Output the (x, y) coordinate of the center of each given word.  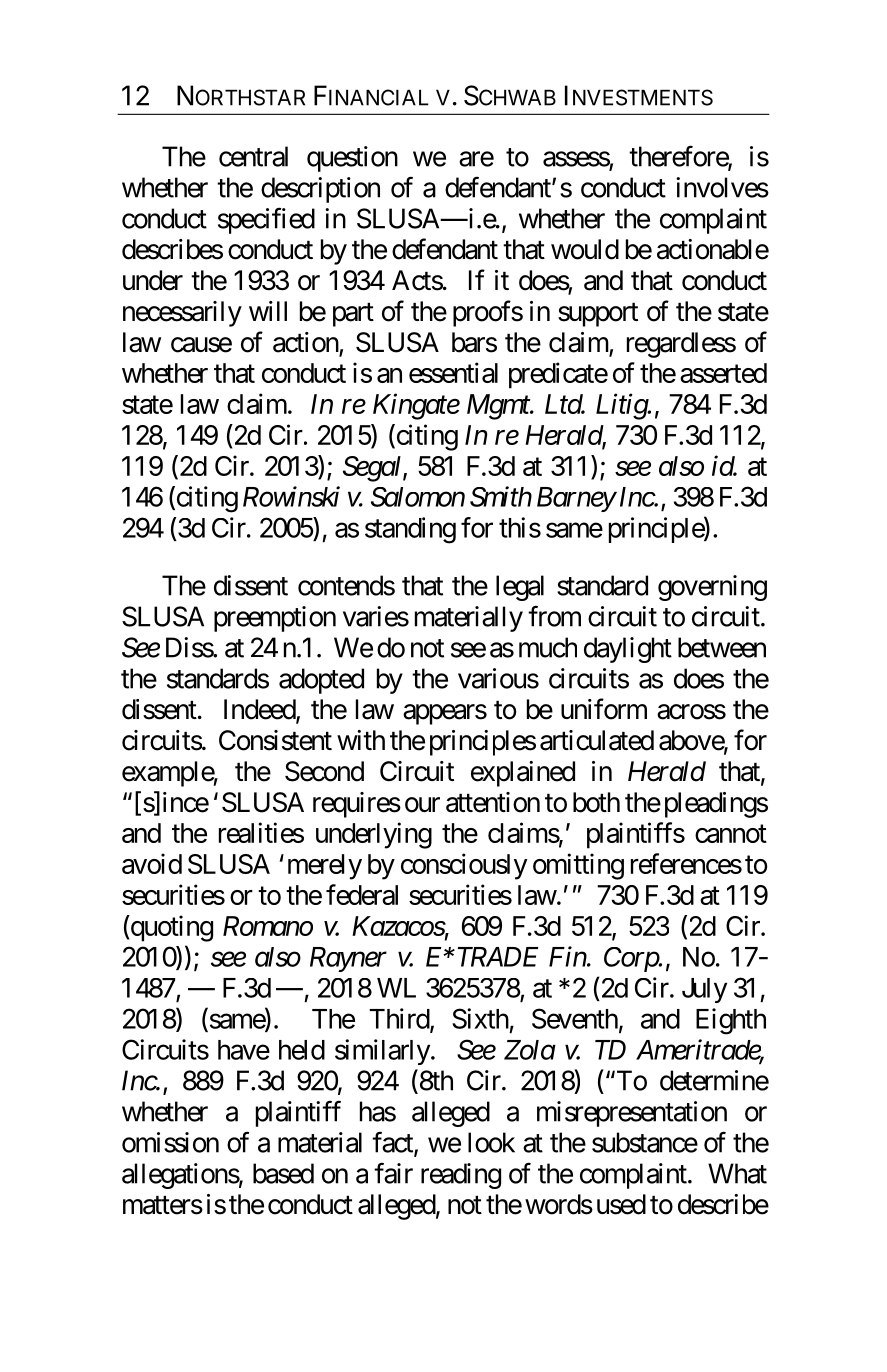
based (283, 1173)
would (585, 249)
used (621, 1204)
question (352, 159)
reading (461, 1176)
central (253, 156)
